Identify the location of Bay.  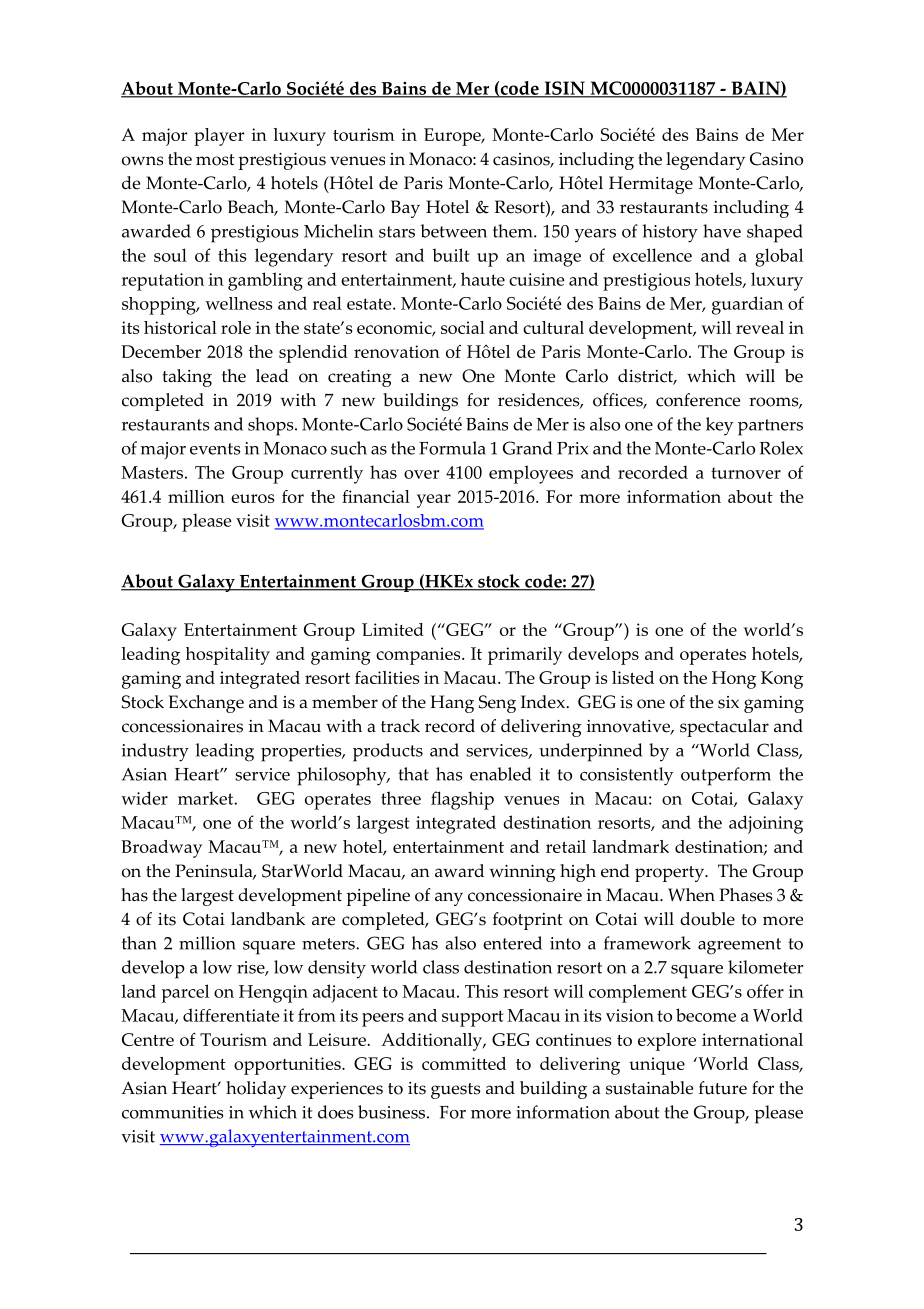
(405, 209).
